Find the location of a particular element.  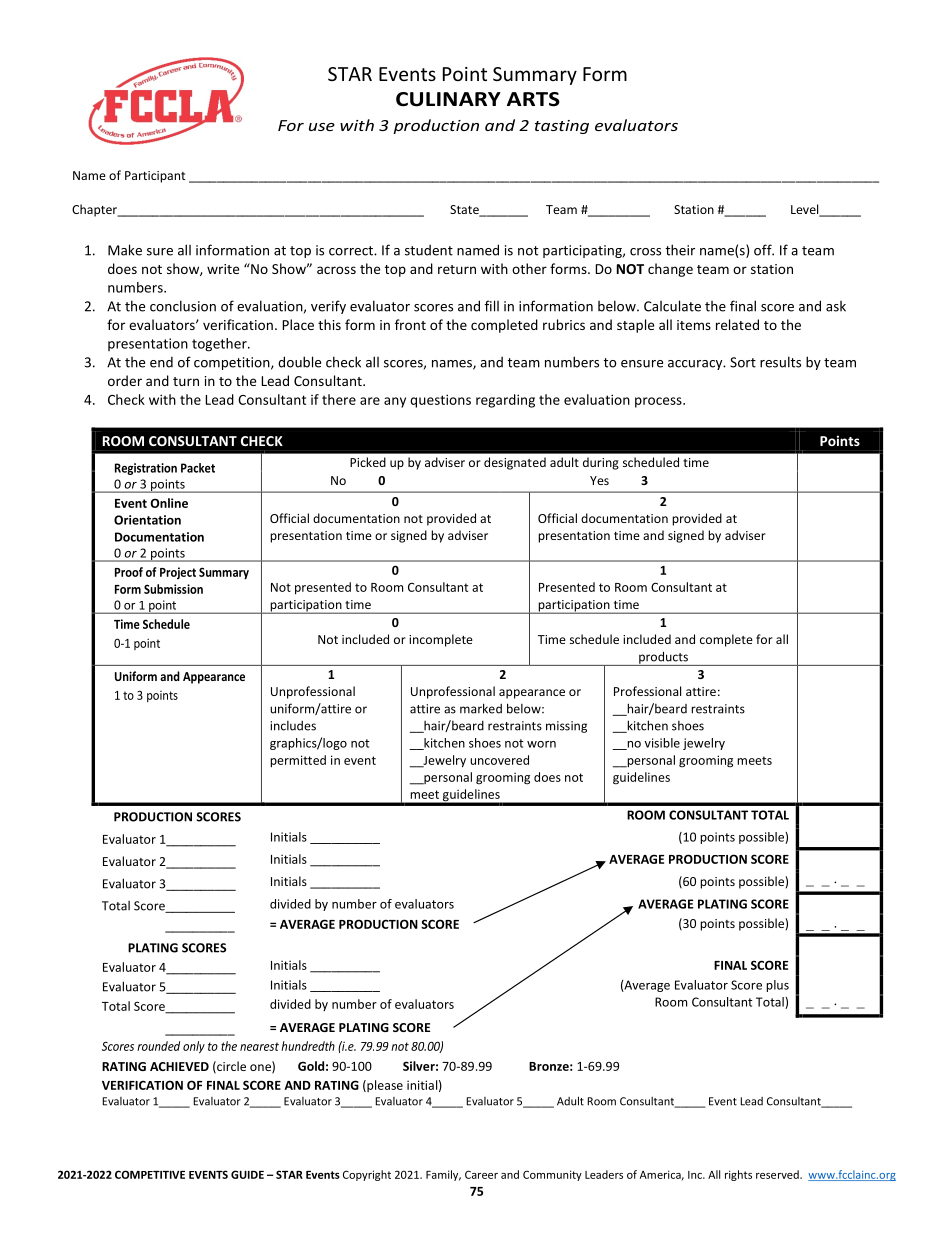

rights is located at coordinates (738, 1175).
